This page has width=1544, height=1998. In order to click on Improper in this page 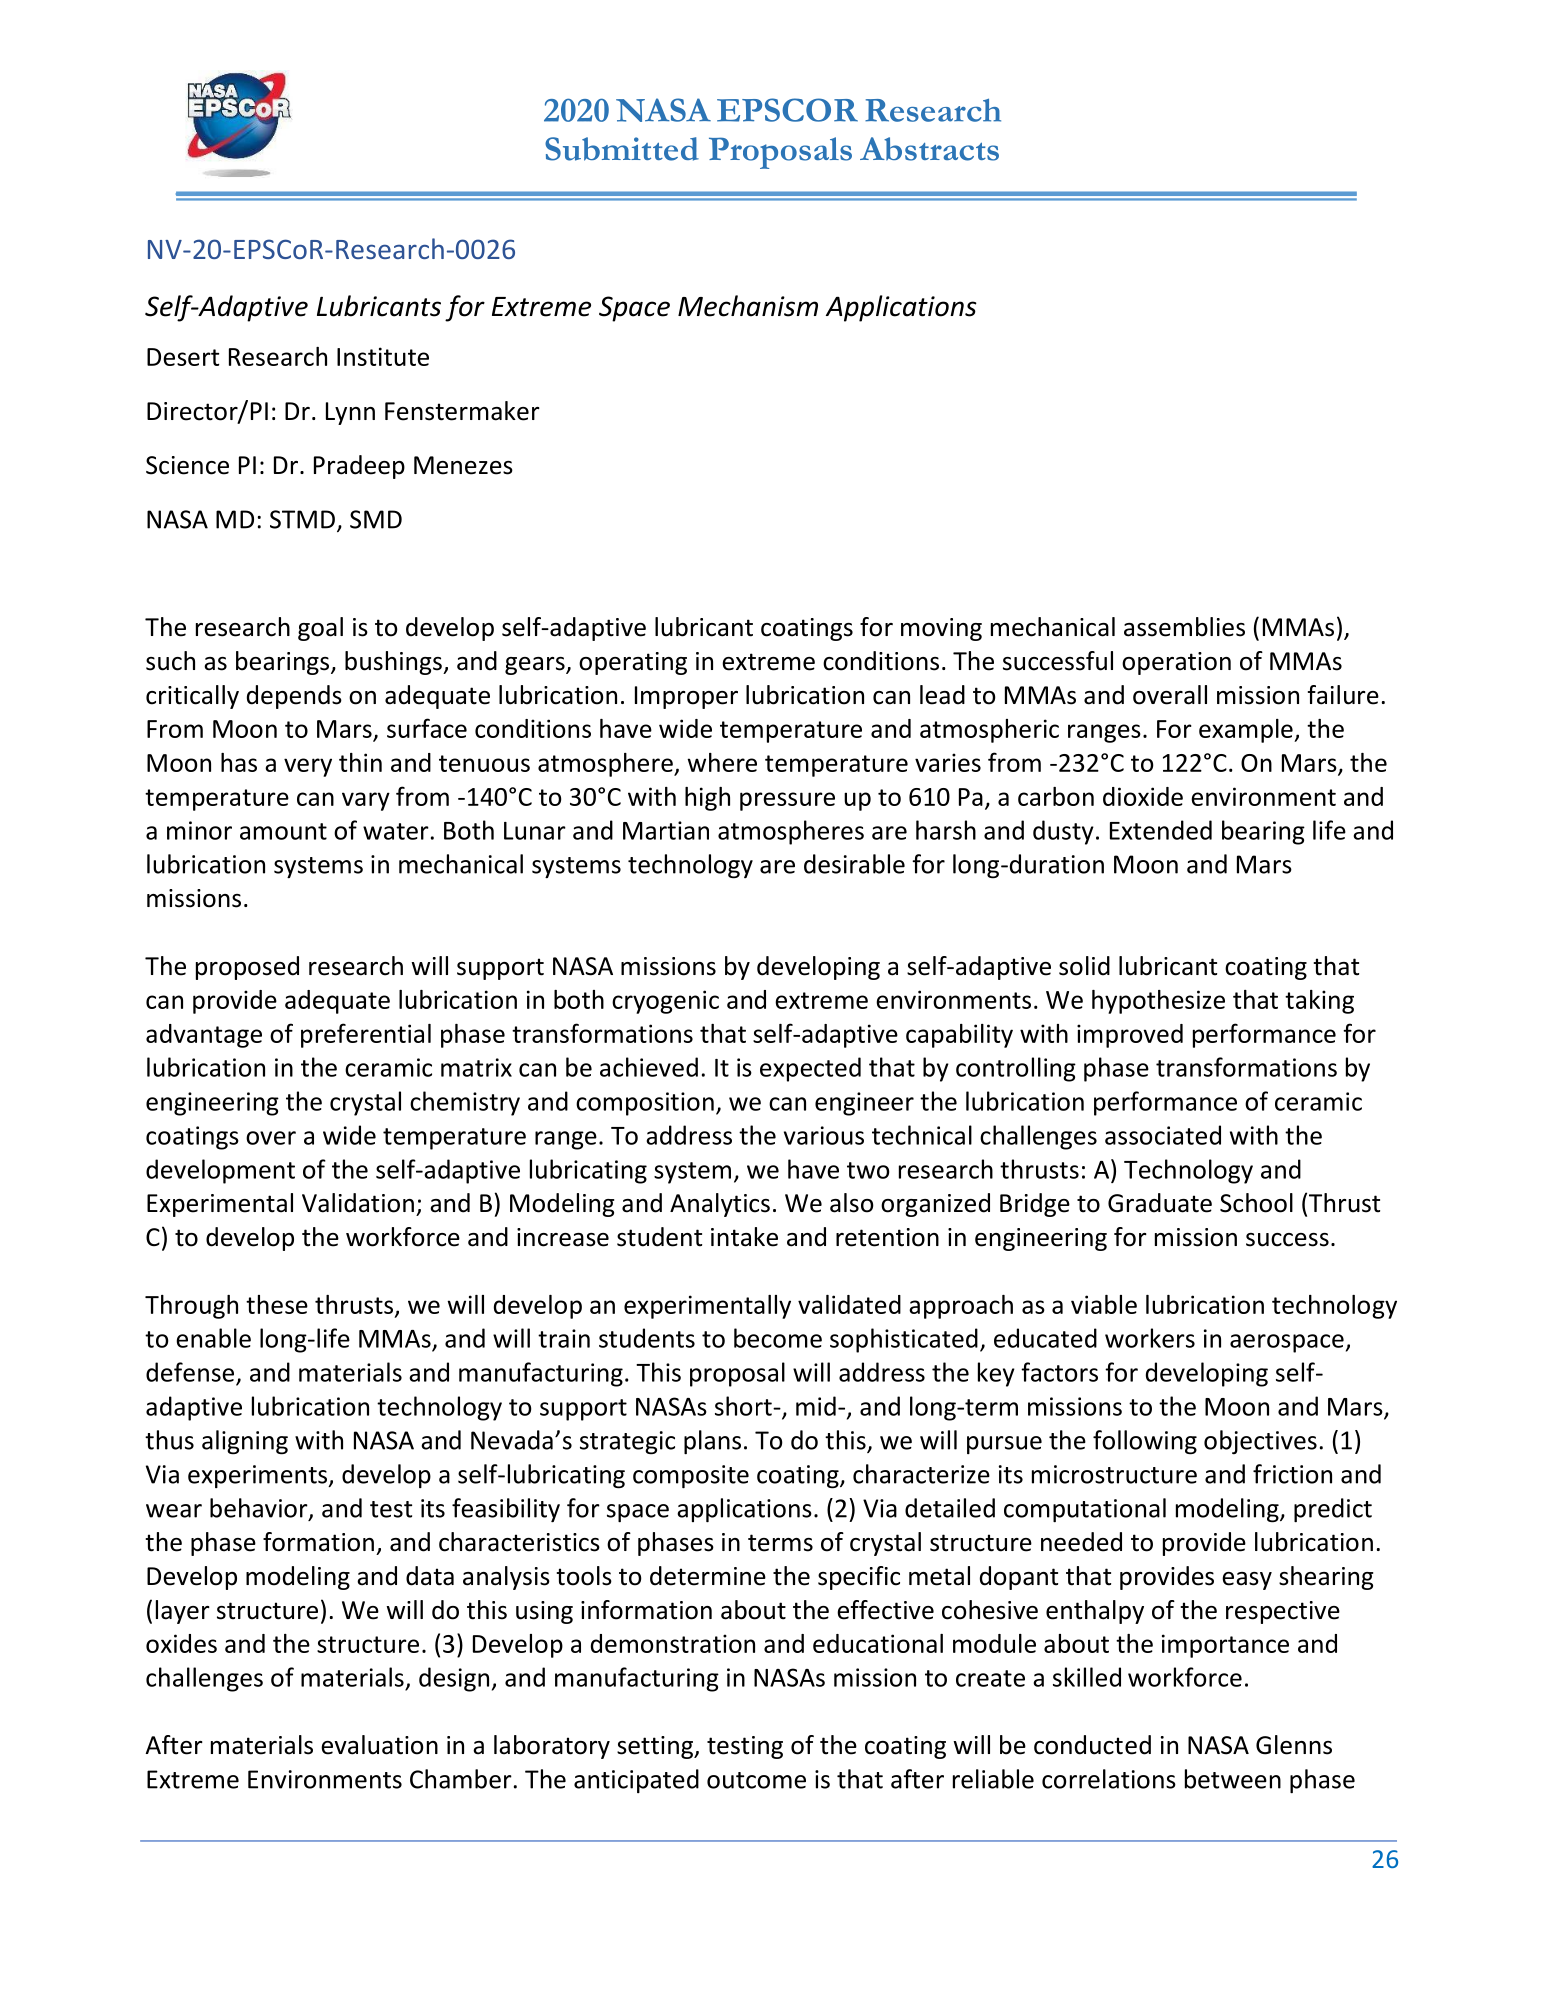, I will do `click(686, 697)`.
